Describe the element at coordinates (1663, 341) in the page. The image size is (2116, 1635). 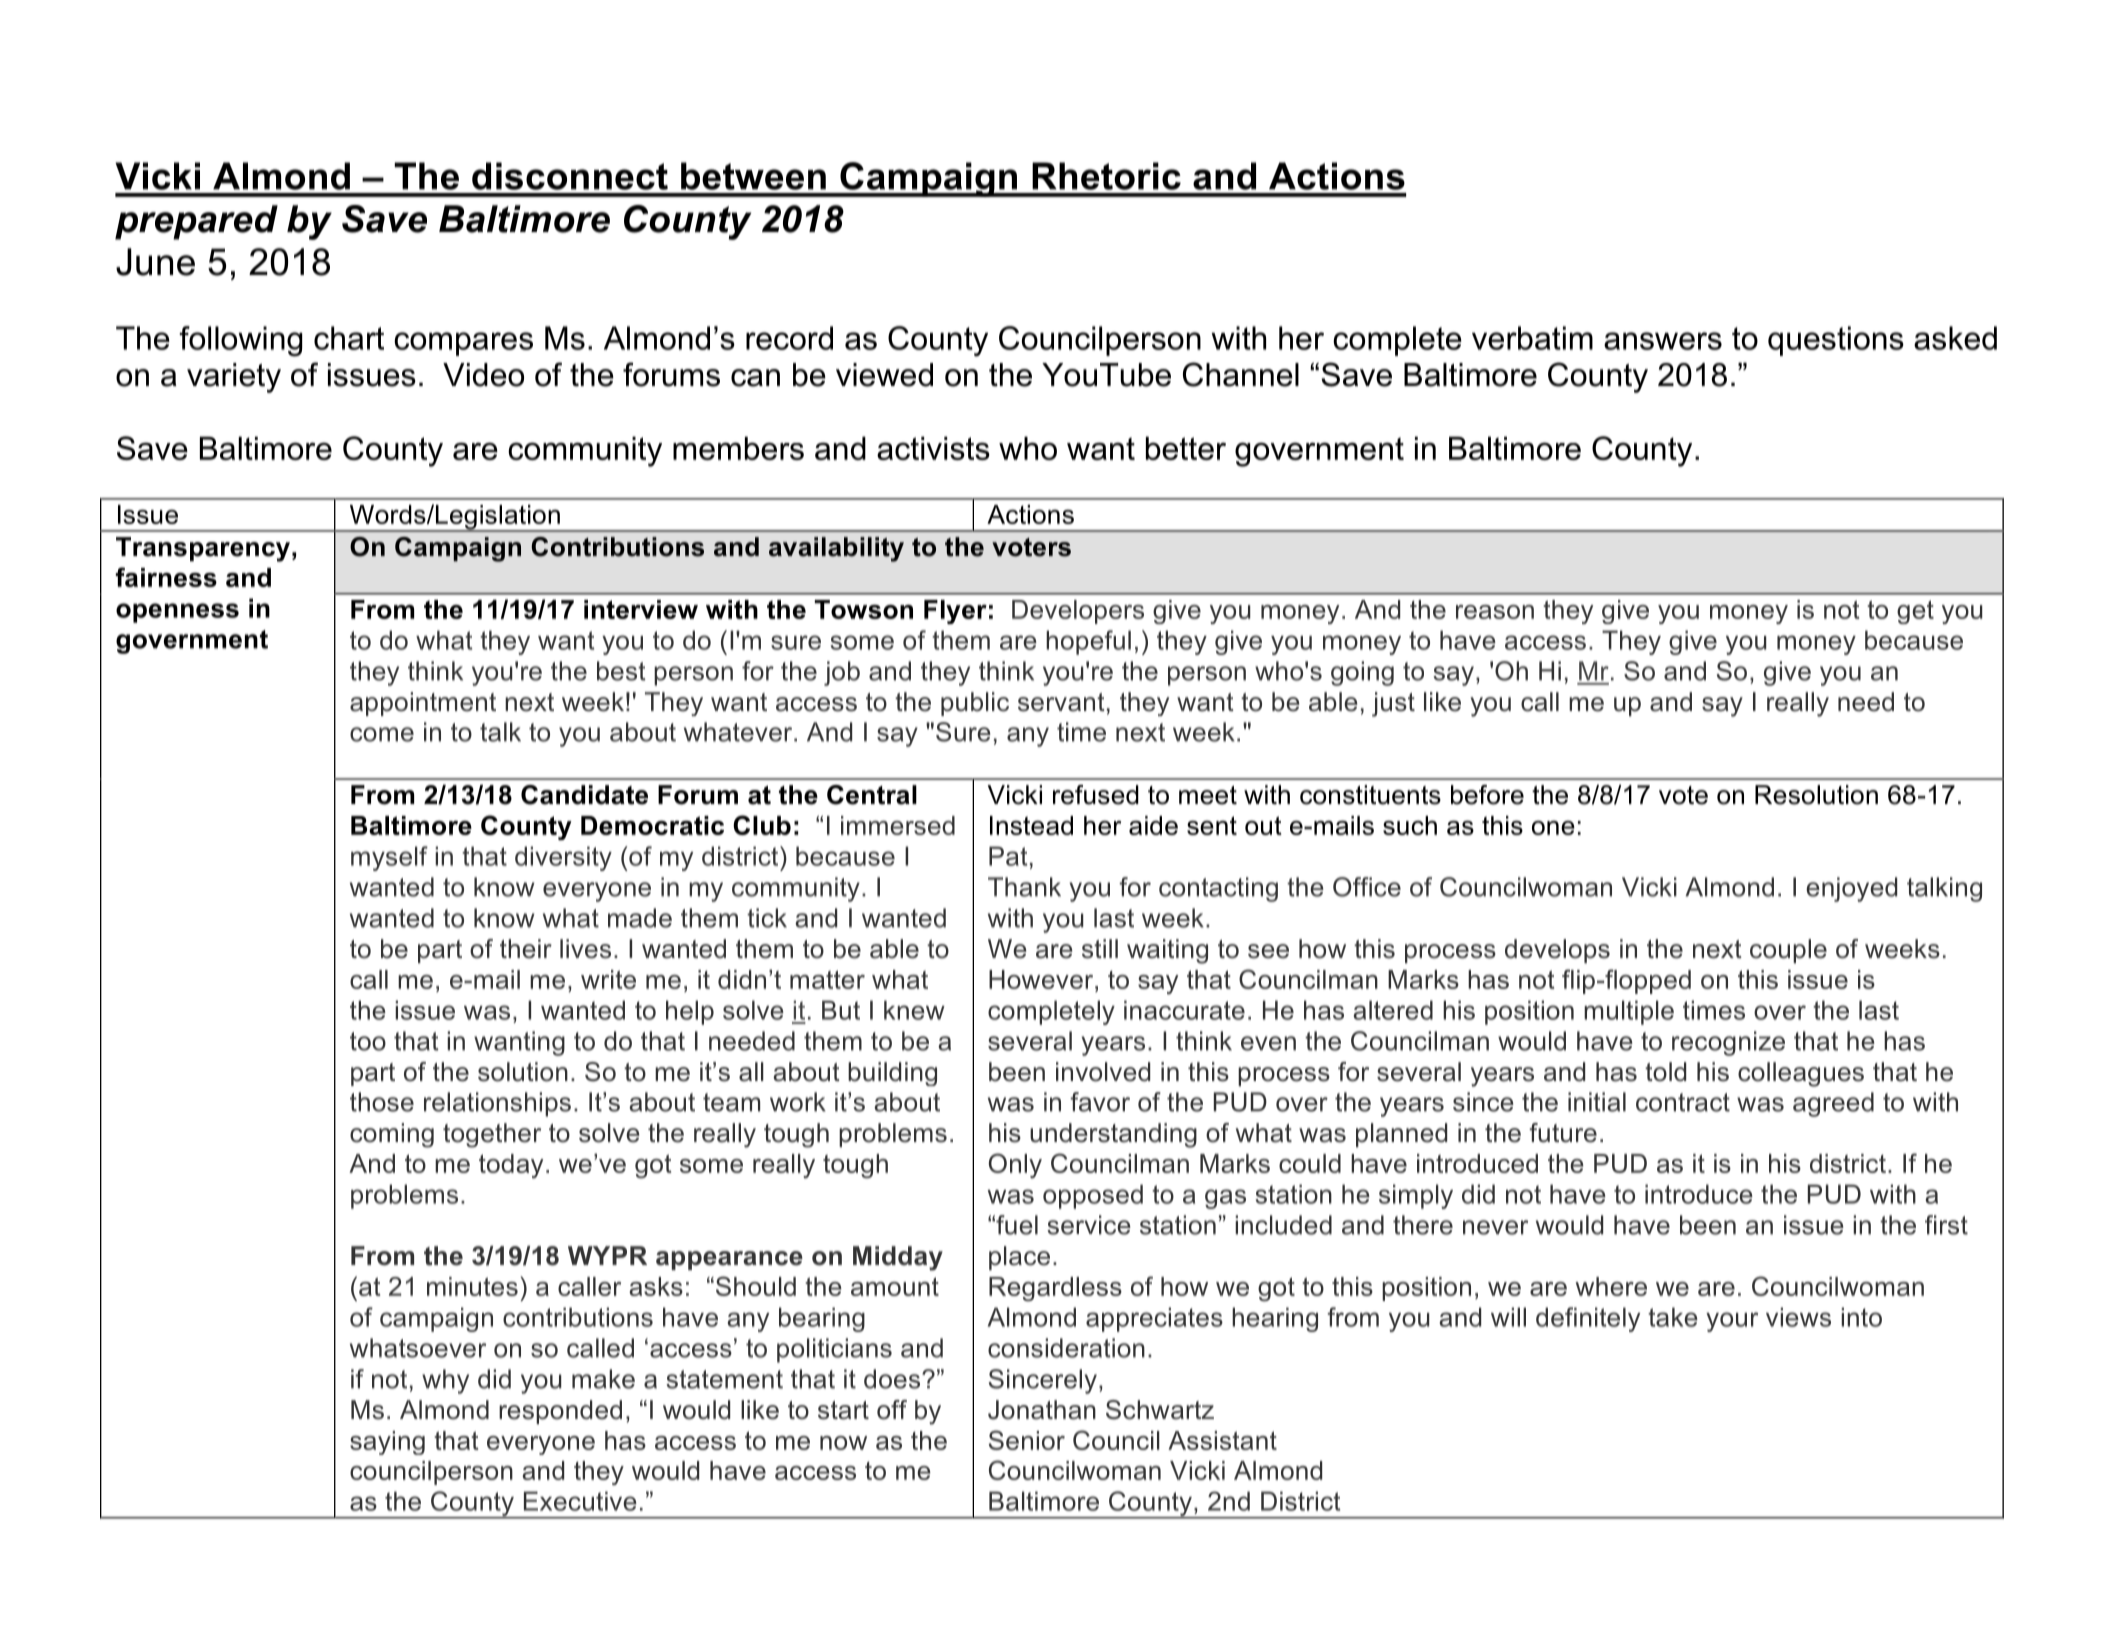
I see `answers` at that location.
